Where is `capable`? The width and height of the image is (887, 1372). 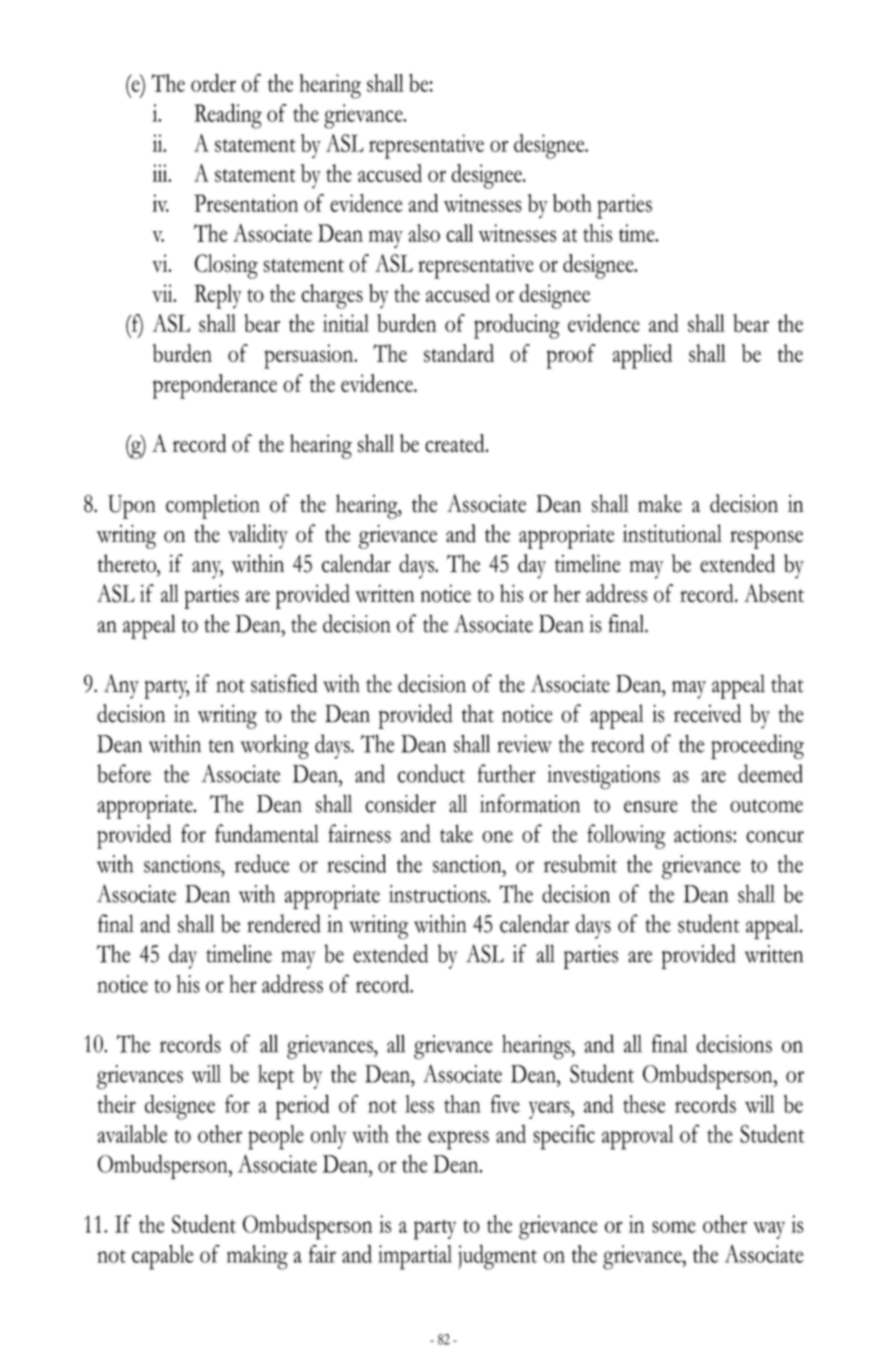 capable is located at coordinates (162, 1257).
